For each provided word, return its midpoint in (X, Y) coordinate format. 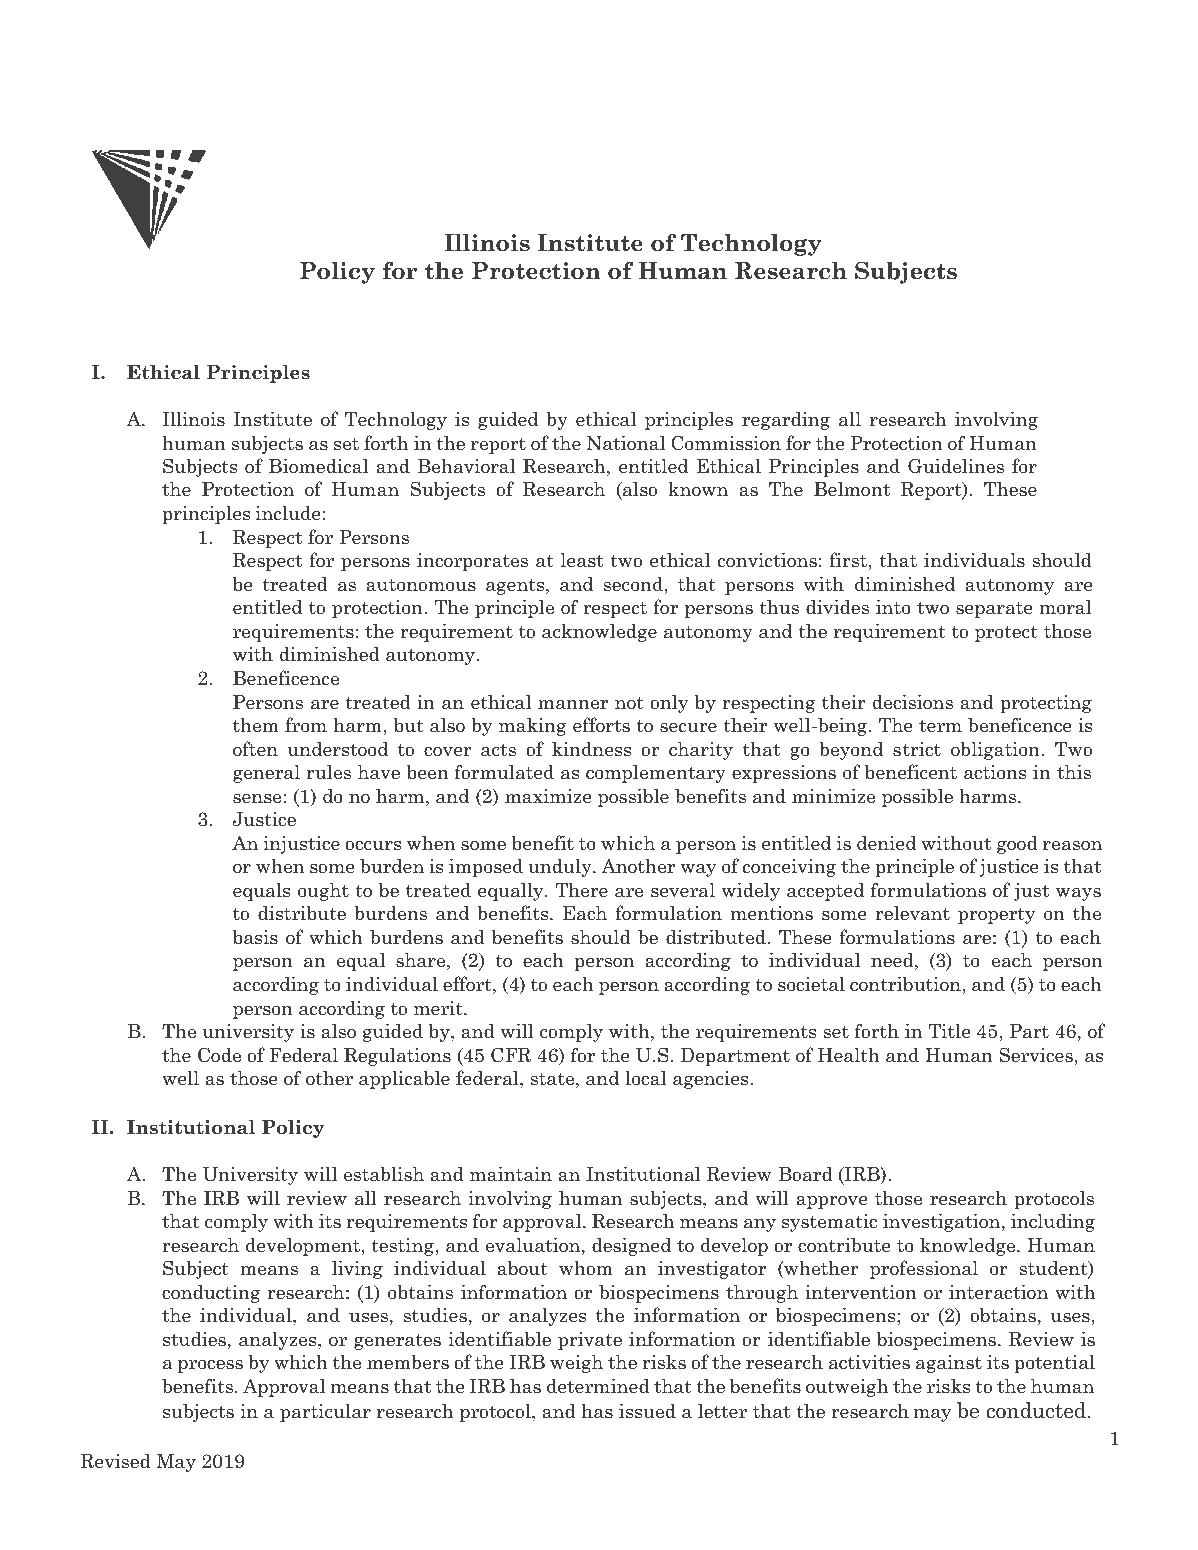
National (626, 443)
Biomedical (319, 466)
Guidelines (956, 466)
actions (995, 772)
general (266, 773)
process (210, 1366)
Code (219, 1055)
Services (1037, 1055)
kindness (591, 749)
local (645, 1078)
